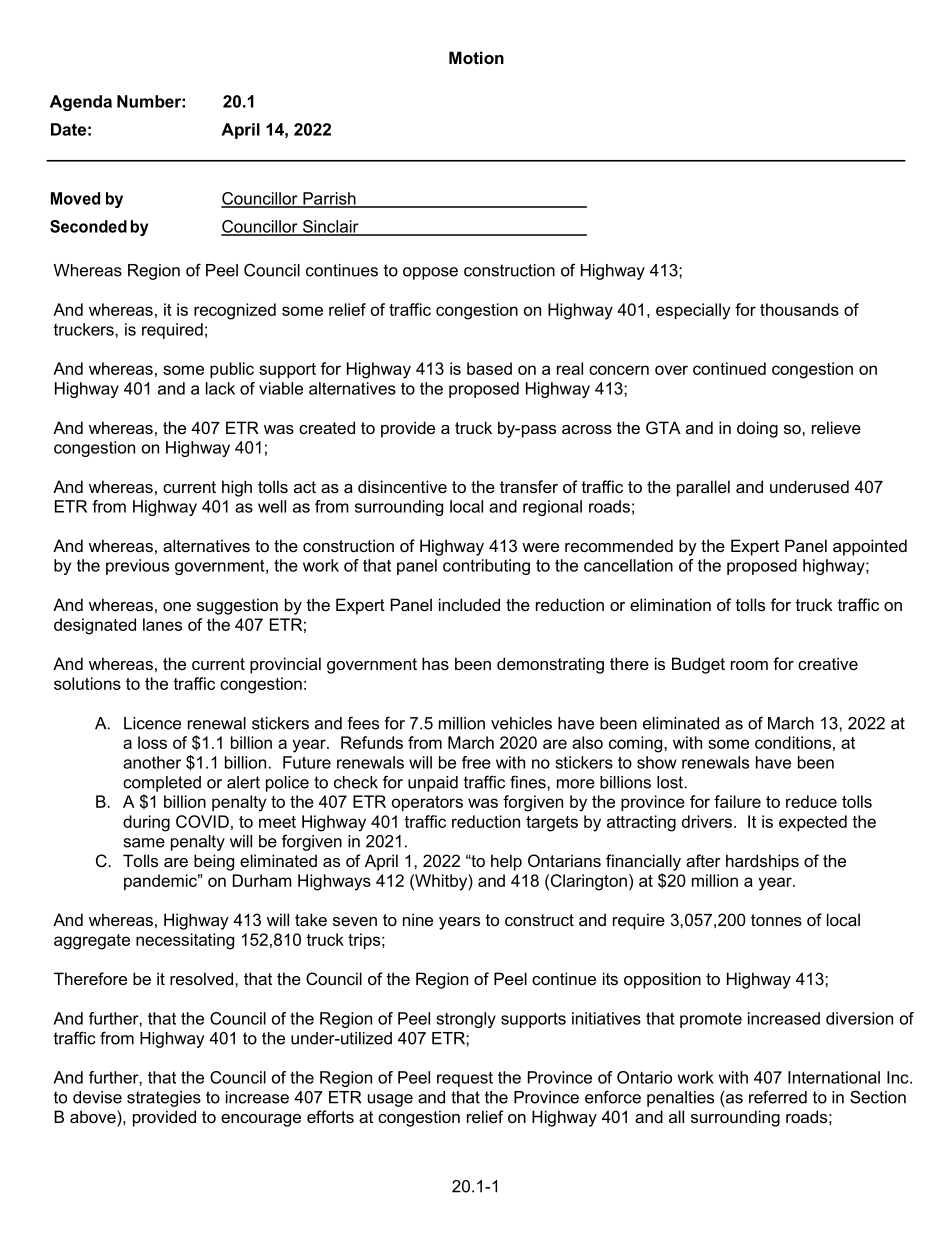 The width and height of the document is (952, 1233). I want to click on Motion, so click(476, 57).
